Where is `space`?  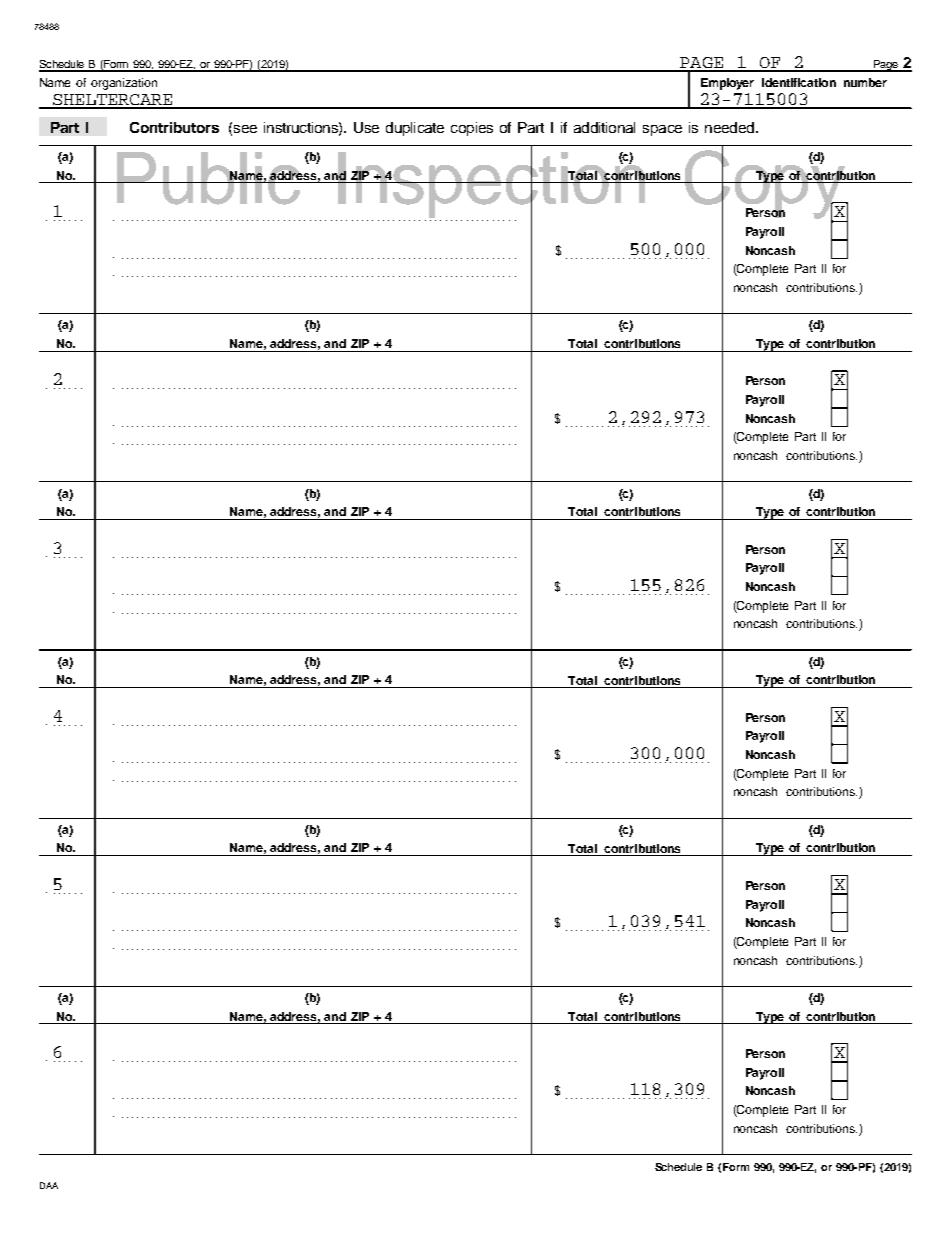
space is located at coordinates (662, 130).
